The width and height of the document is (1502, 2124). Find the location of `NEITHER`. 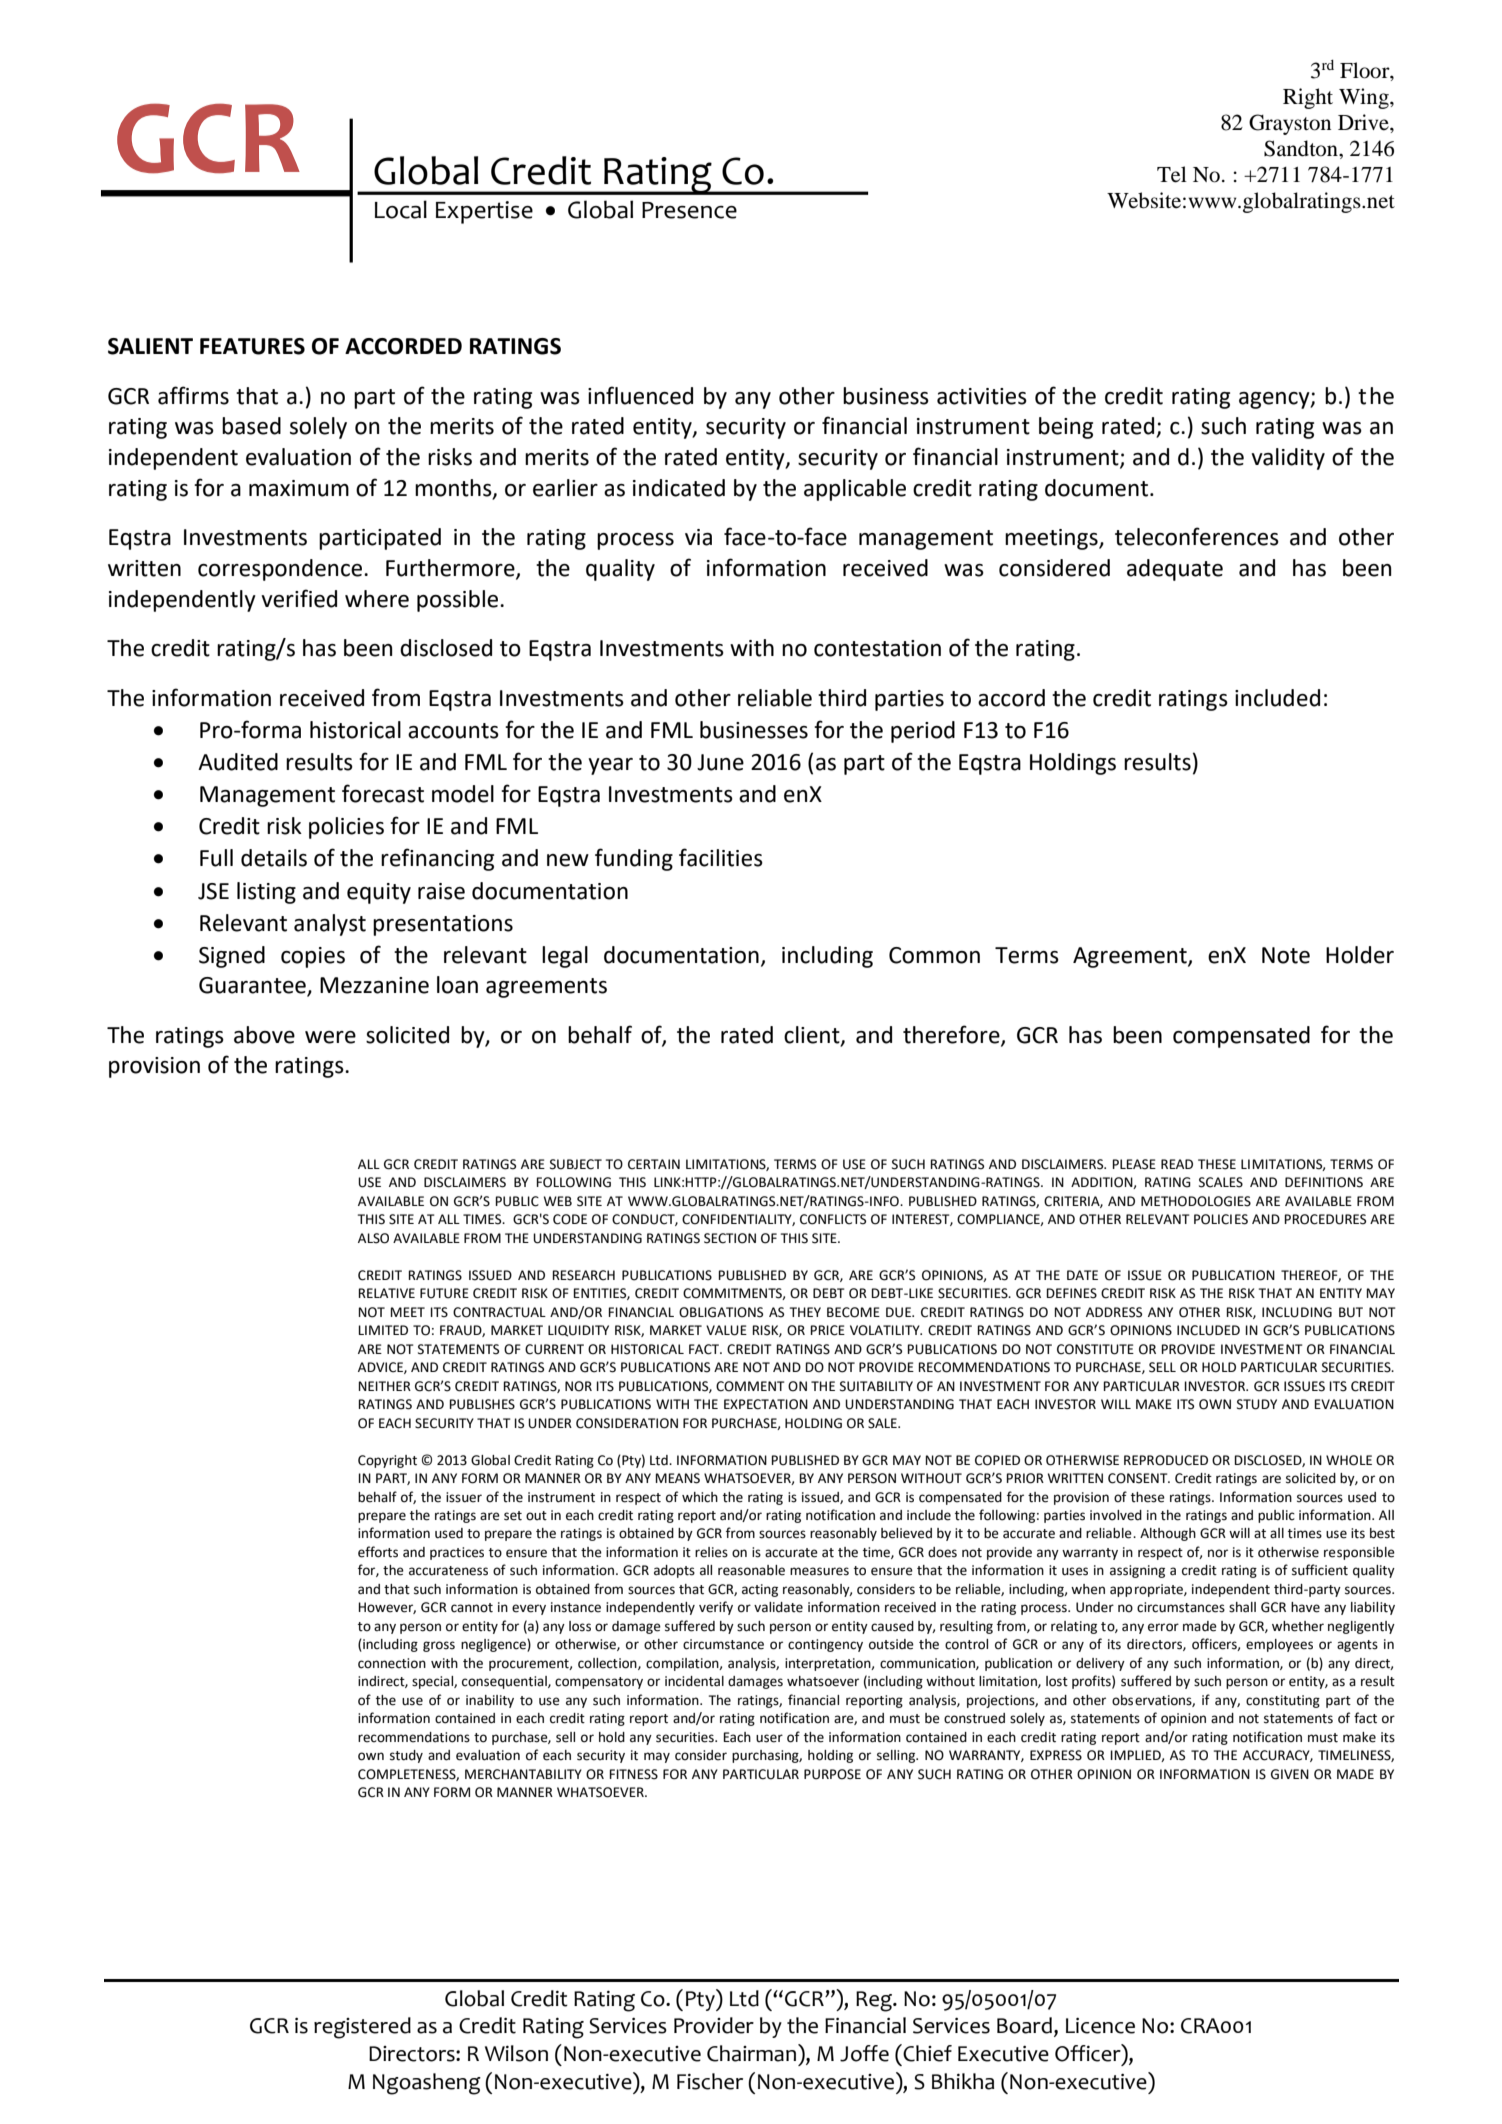

NEITHER is located at coordinates (384, 1386).
